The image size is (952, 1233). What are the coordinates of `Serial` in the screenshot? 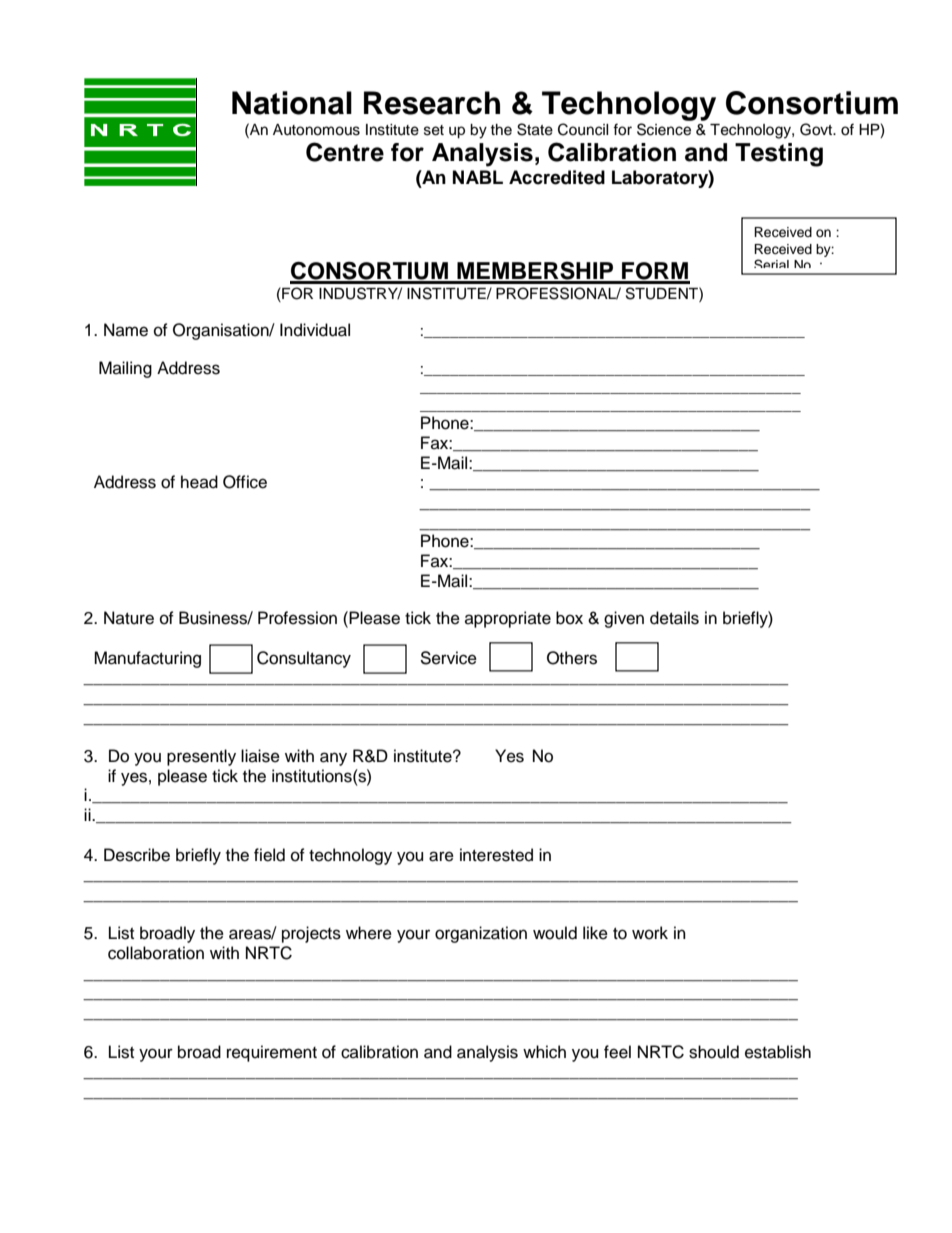 It's located at (771, 263).
